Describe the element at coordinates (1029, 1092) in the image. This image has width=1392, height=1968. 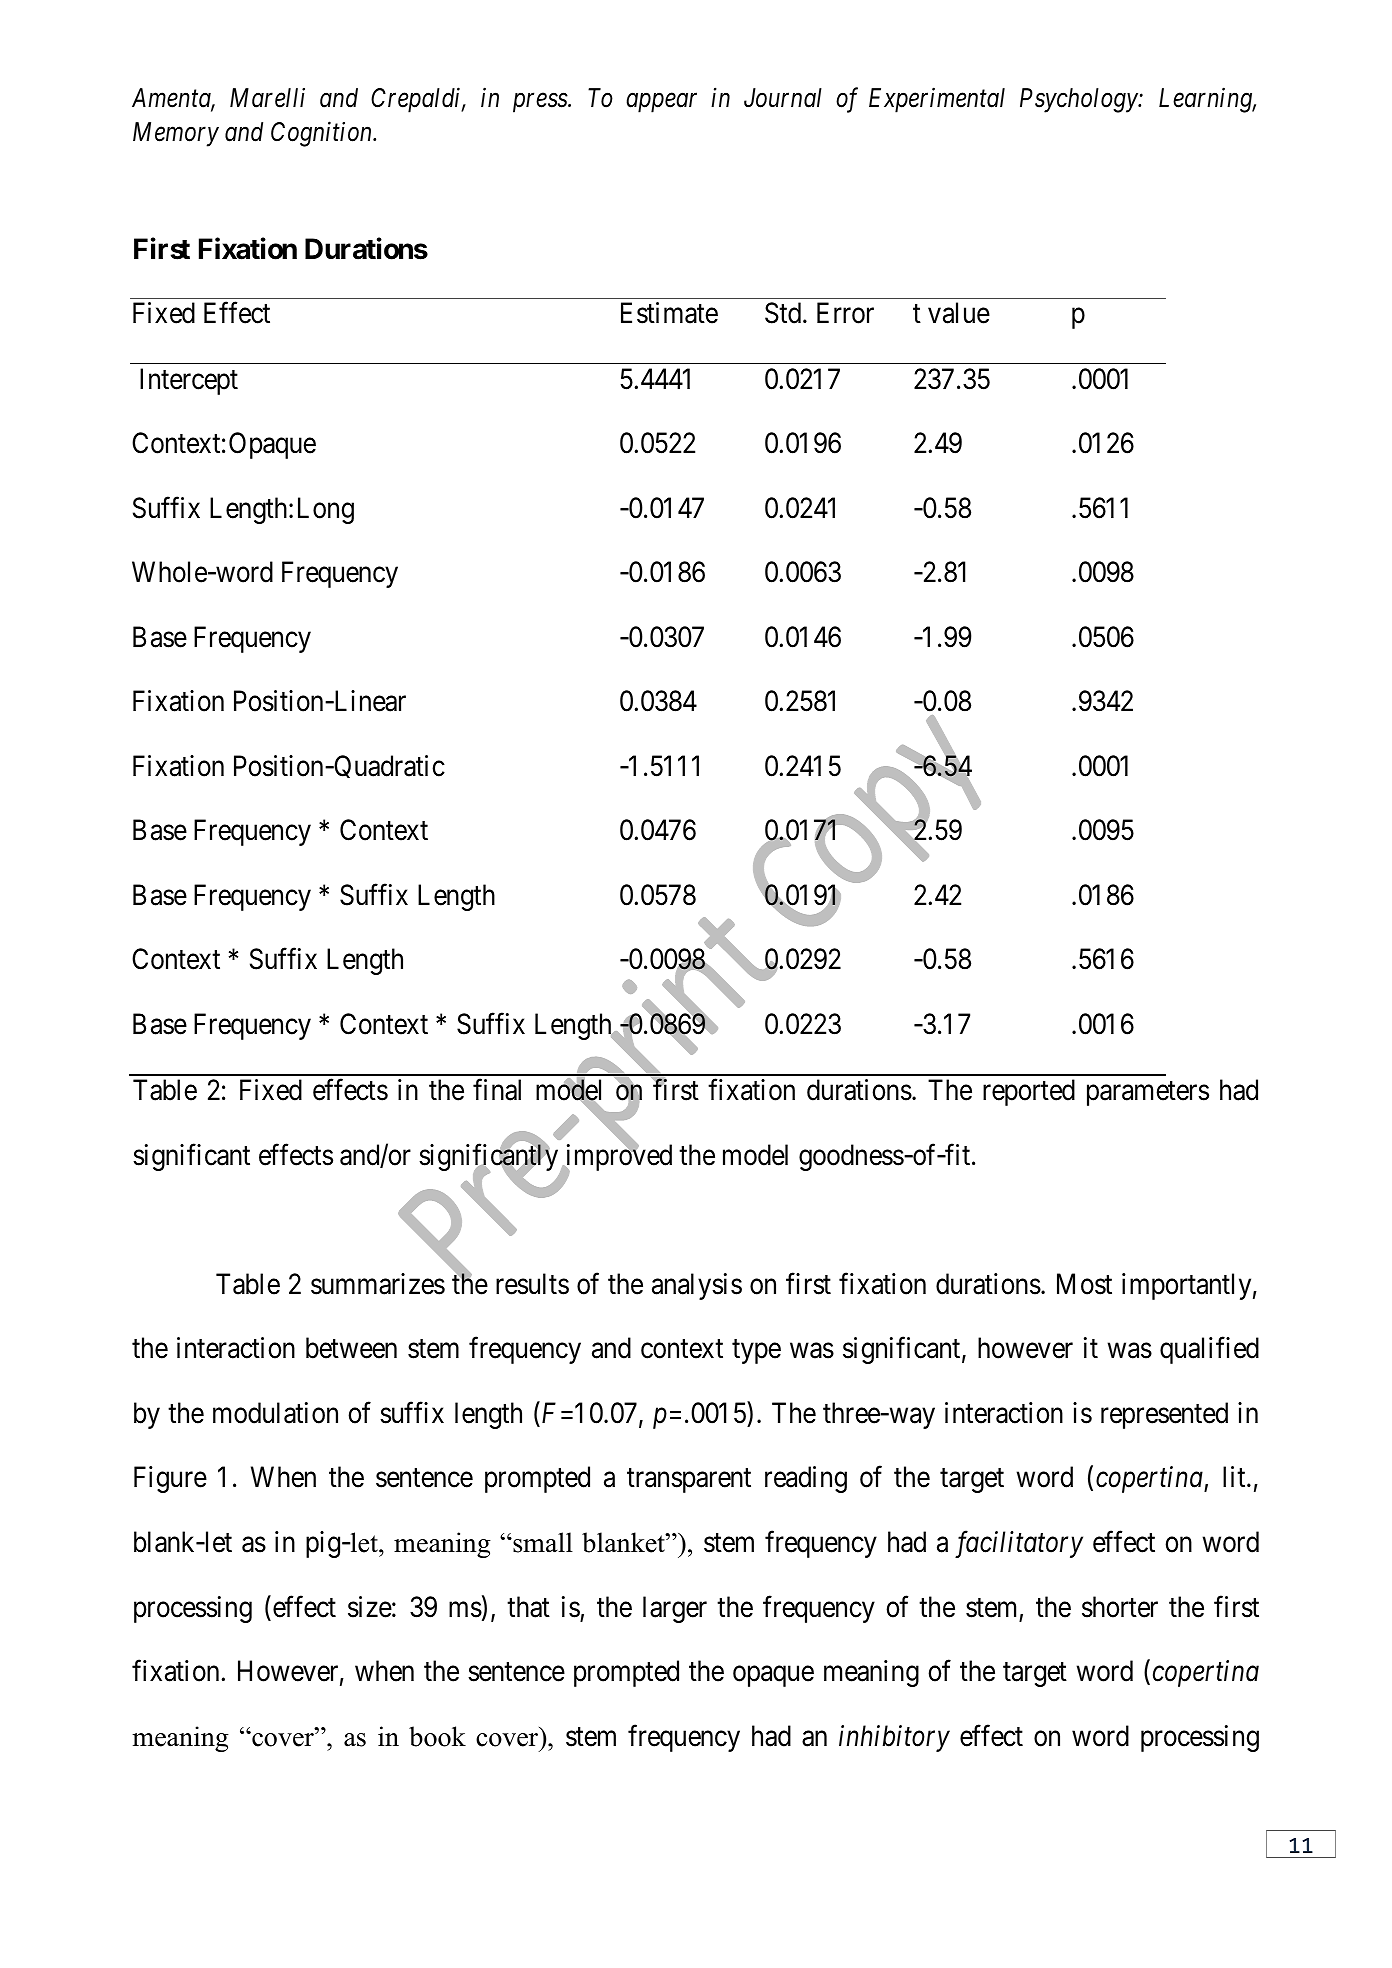
I see `reported` at that location.
